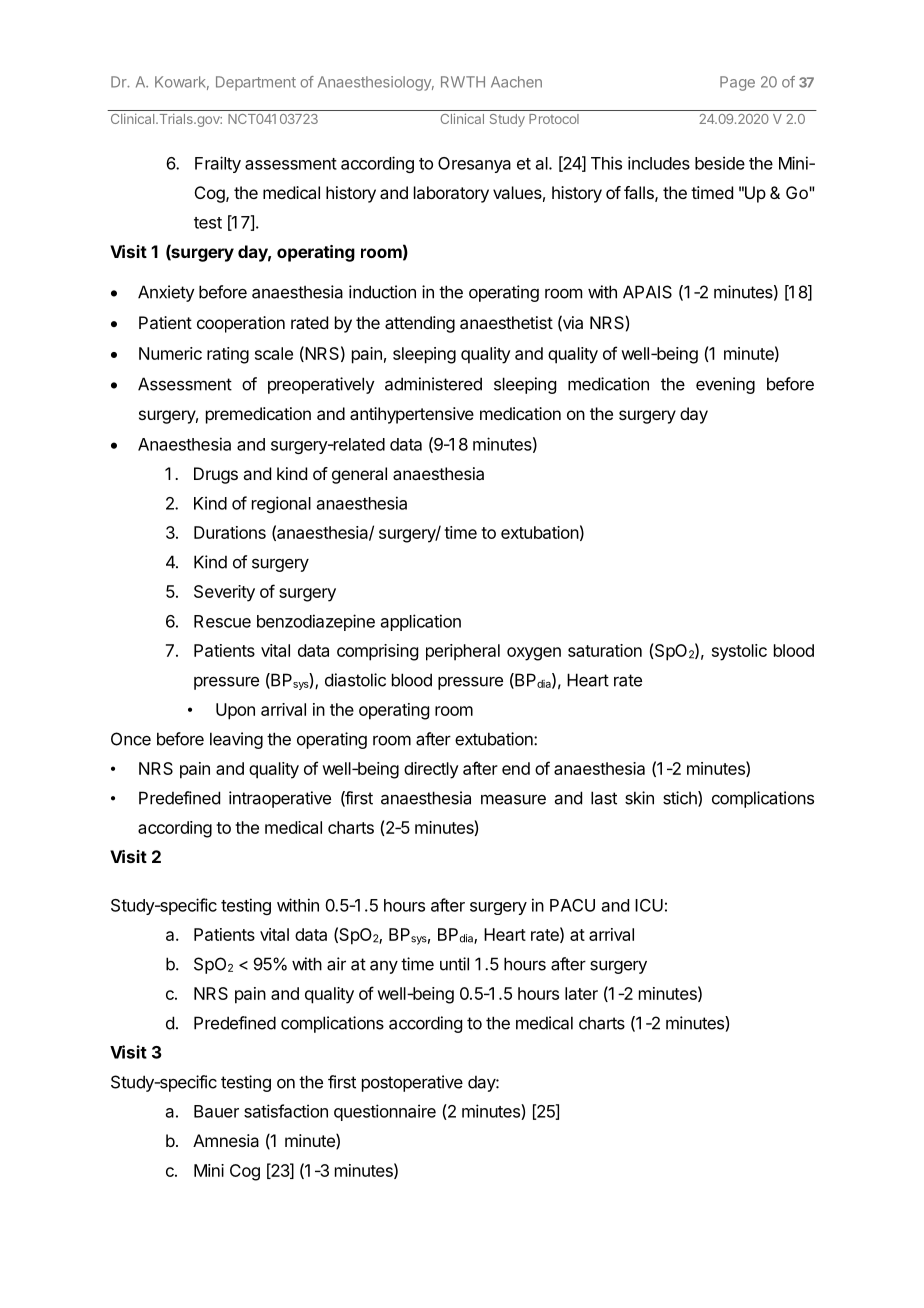 The width and height of the image is (924, 1308). I want to click on Bauer, so click(216, 1111).
